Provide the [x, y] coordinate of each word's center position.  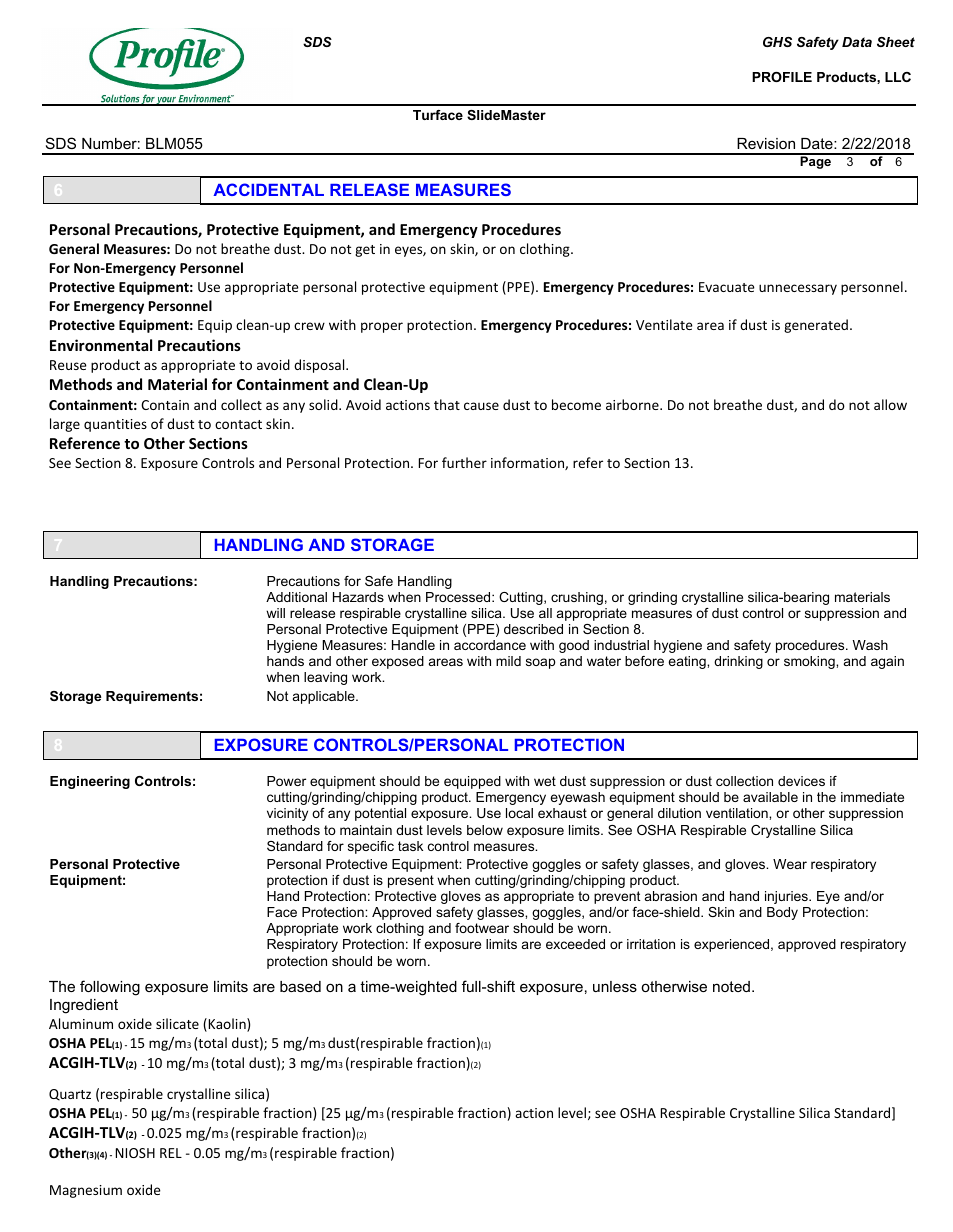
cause [481, 406]
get [365, 251]
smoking [810, 662]
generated [816, 326]
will [275, 613]
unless [615, 986]
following [110, 988]
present [411, 881]
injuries [787, 897]
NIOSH [135, 1153]
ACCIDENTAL [268, 189]
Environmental [101, 345]
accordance [490, 645]
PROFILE [782, 77]
